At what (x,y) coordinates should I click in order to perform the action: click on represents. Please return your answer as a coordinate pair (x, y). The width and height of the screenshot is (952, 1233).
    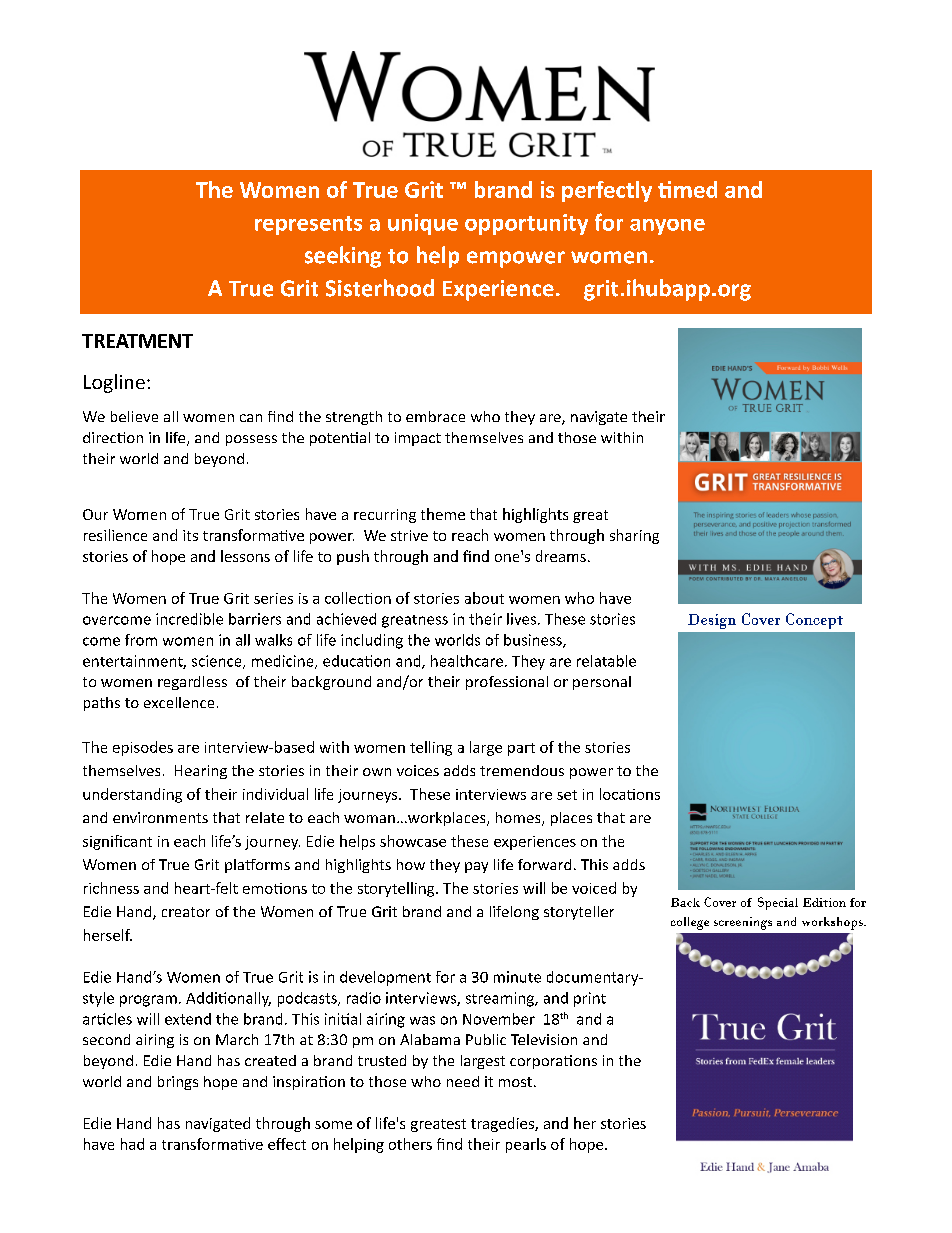
    Looking at the image, I should click on (308, 225).
